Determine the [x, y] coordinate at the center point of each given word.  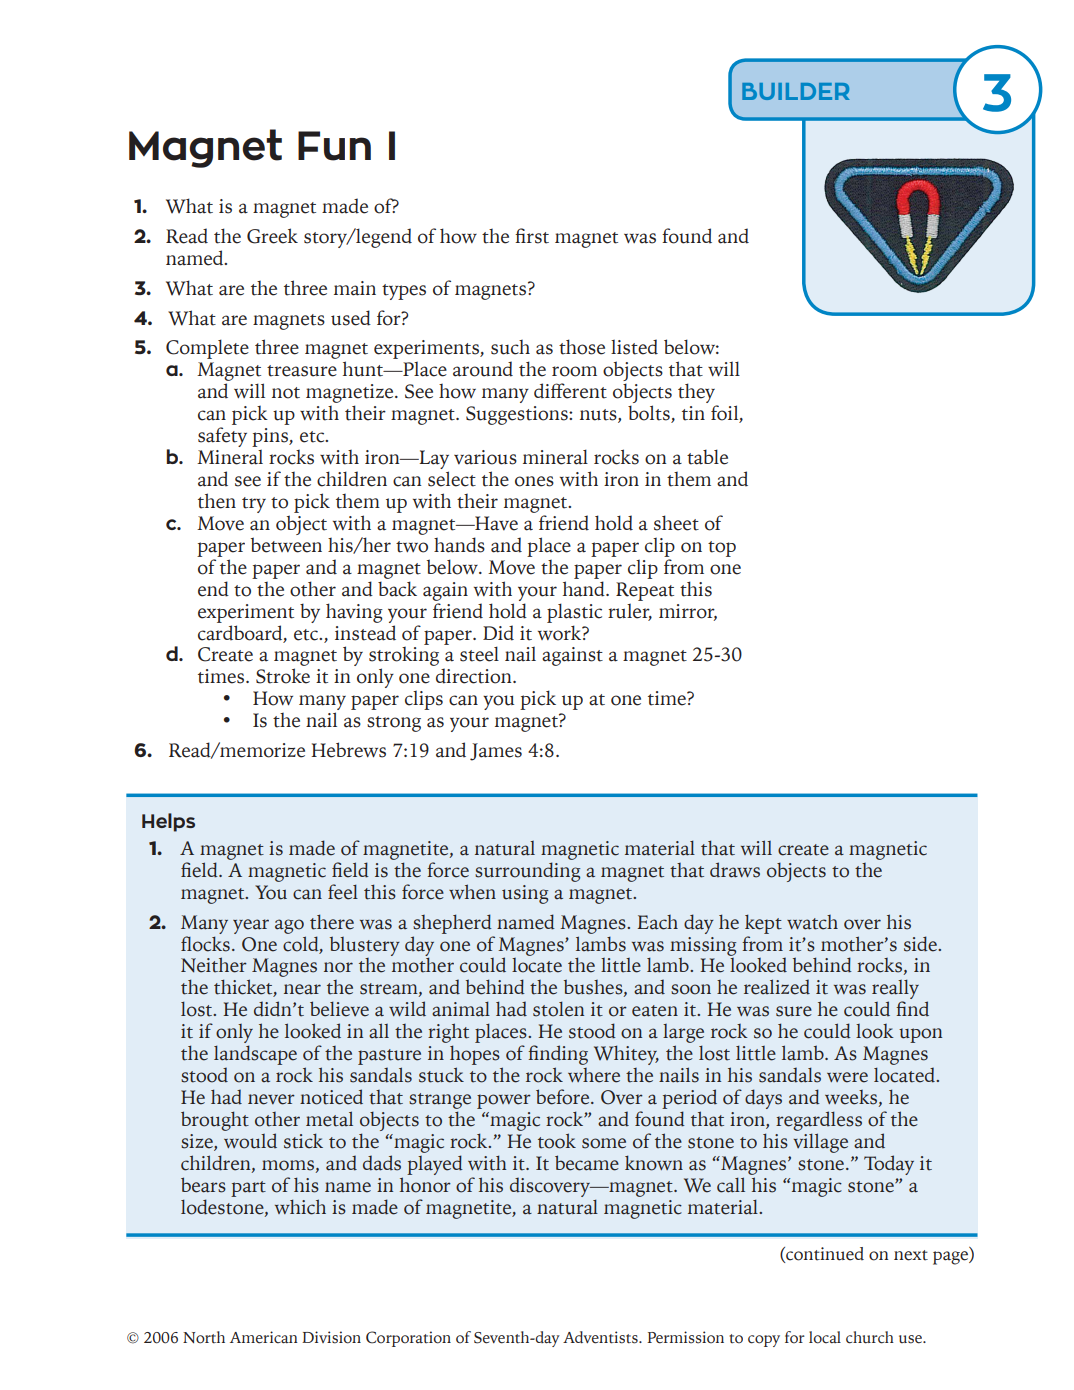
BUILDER [796, 91]
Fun [334, 146]
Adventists [601, 1337]
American [264, 1337]
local [825, 1337]
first [532, 236]
